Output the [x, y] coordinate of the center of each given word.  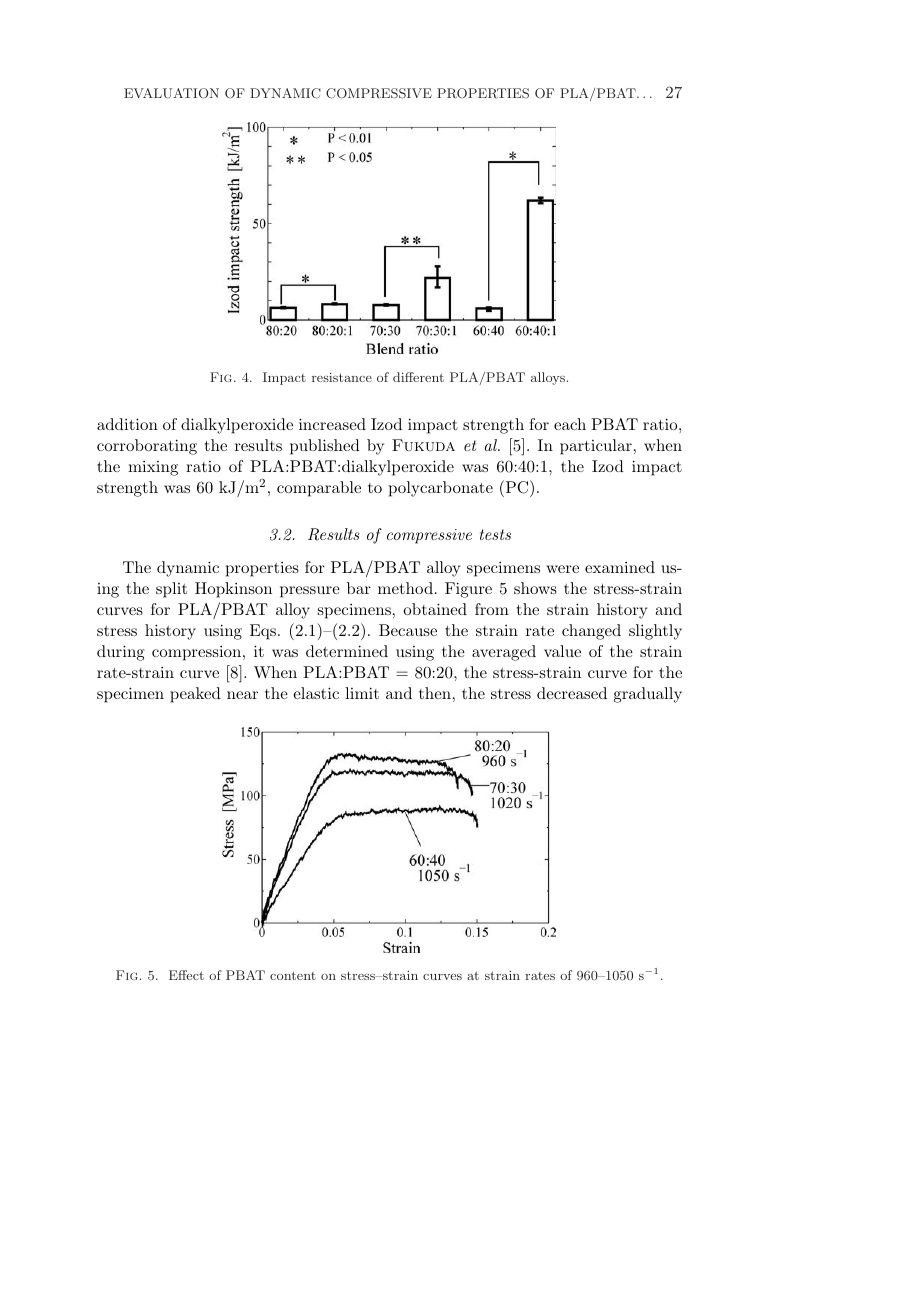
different [418, 377]
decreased [572, 693]
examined [620, 567]
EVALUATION [171, 93]
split [171, 590]
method [405, 588]
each [570, 424]
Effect [186, 975]
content [293, 975]
